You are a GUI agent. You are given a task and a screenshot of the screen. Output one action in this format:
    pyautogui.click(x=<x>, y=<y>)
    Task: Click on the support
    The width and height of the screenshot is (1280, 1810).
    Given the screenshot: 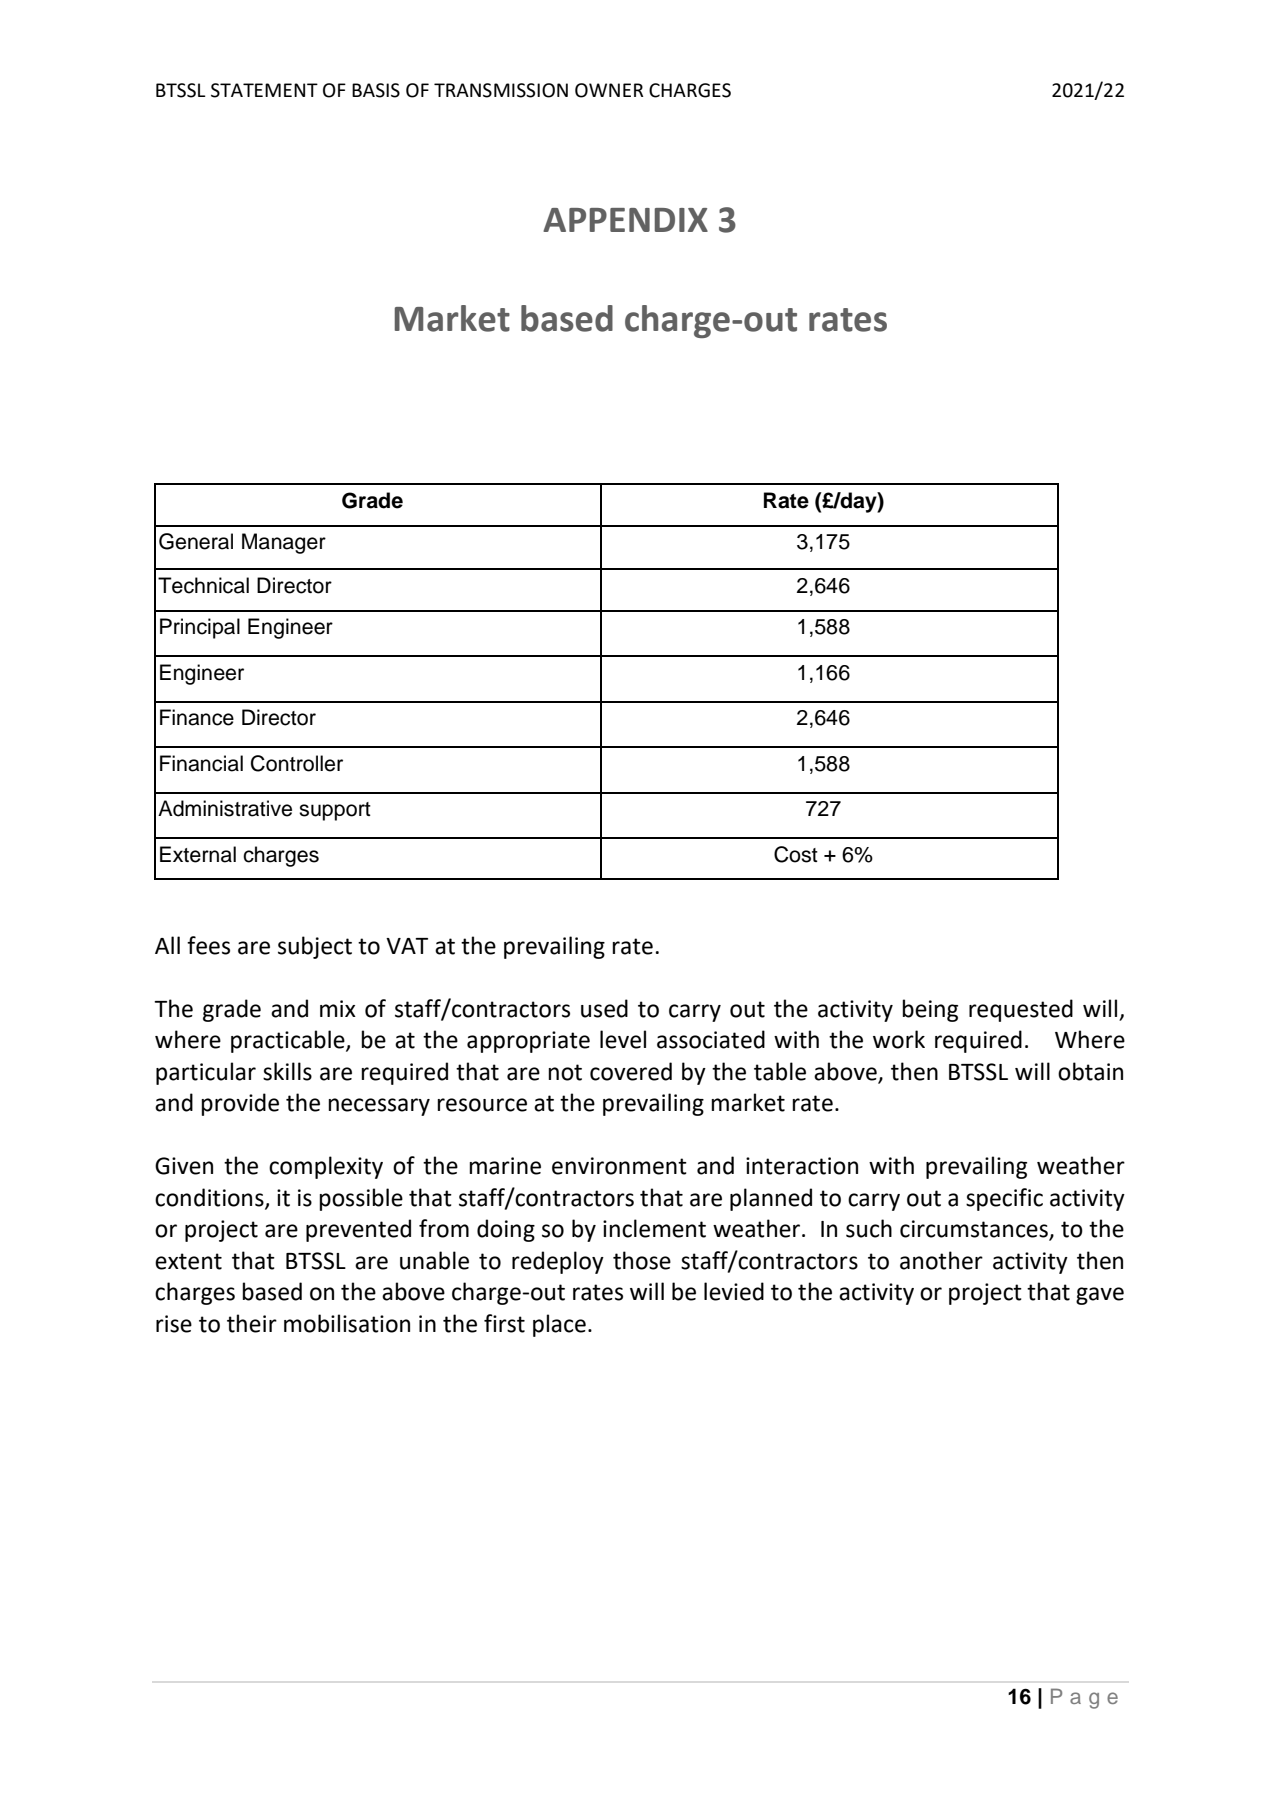 What is the action you would take?
    pyautogui.click(x=335, y=811)
